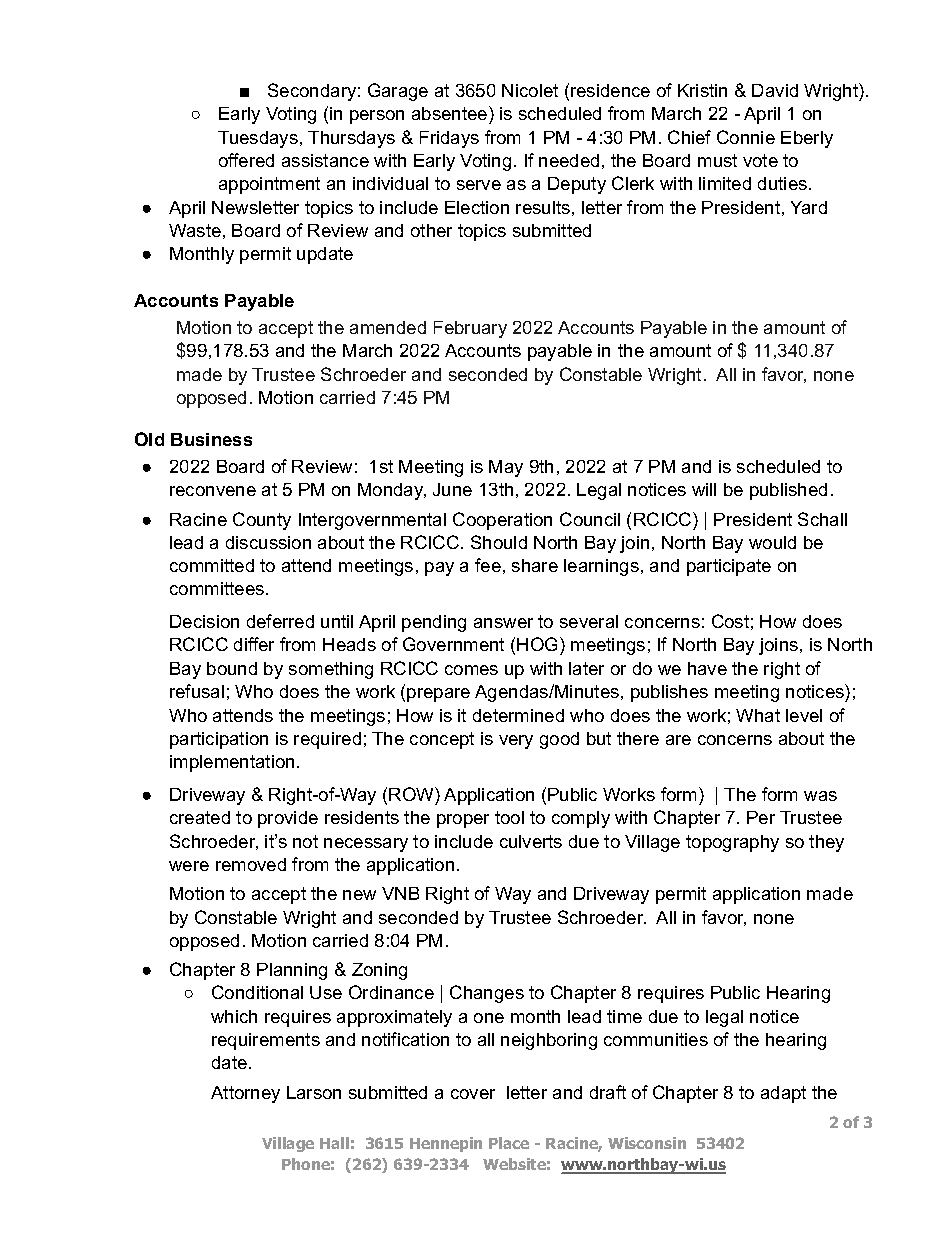 The width and height of the image is (952, 1233). What do you see at coordinates (245, 1094) in the image?
I see `Attorney` at bounding box center [245, 1094].
